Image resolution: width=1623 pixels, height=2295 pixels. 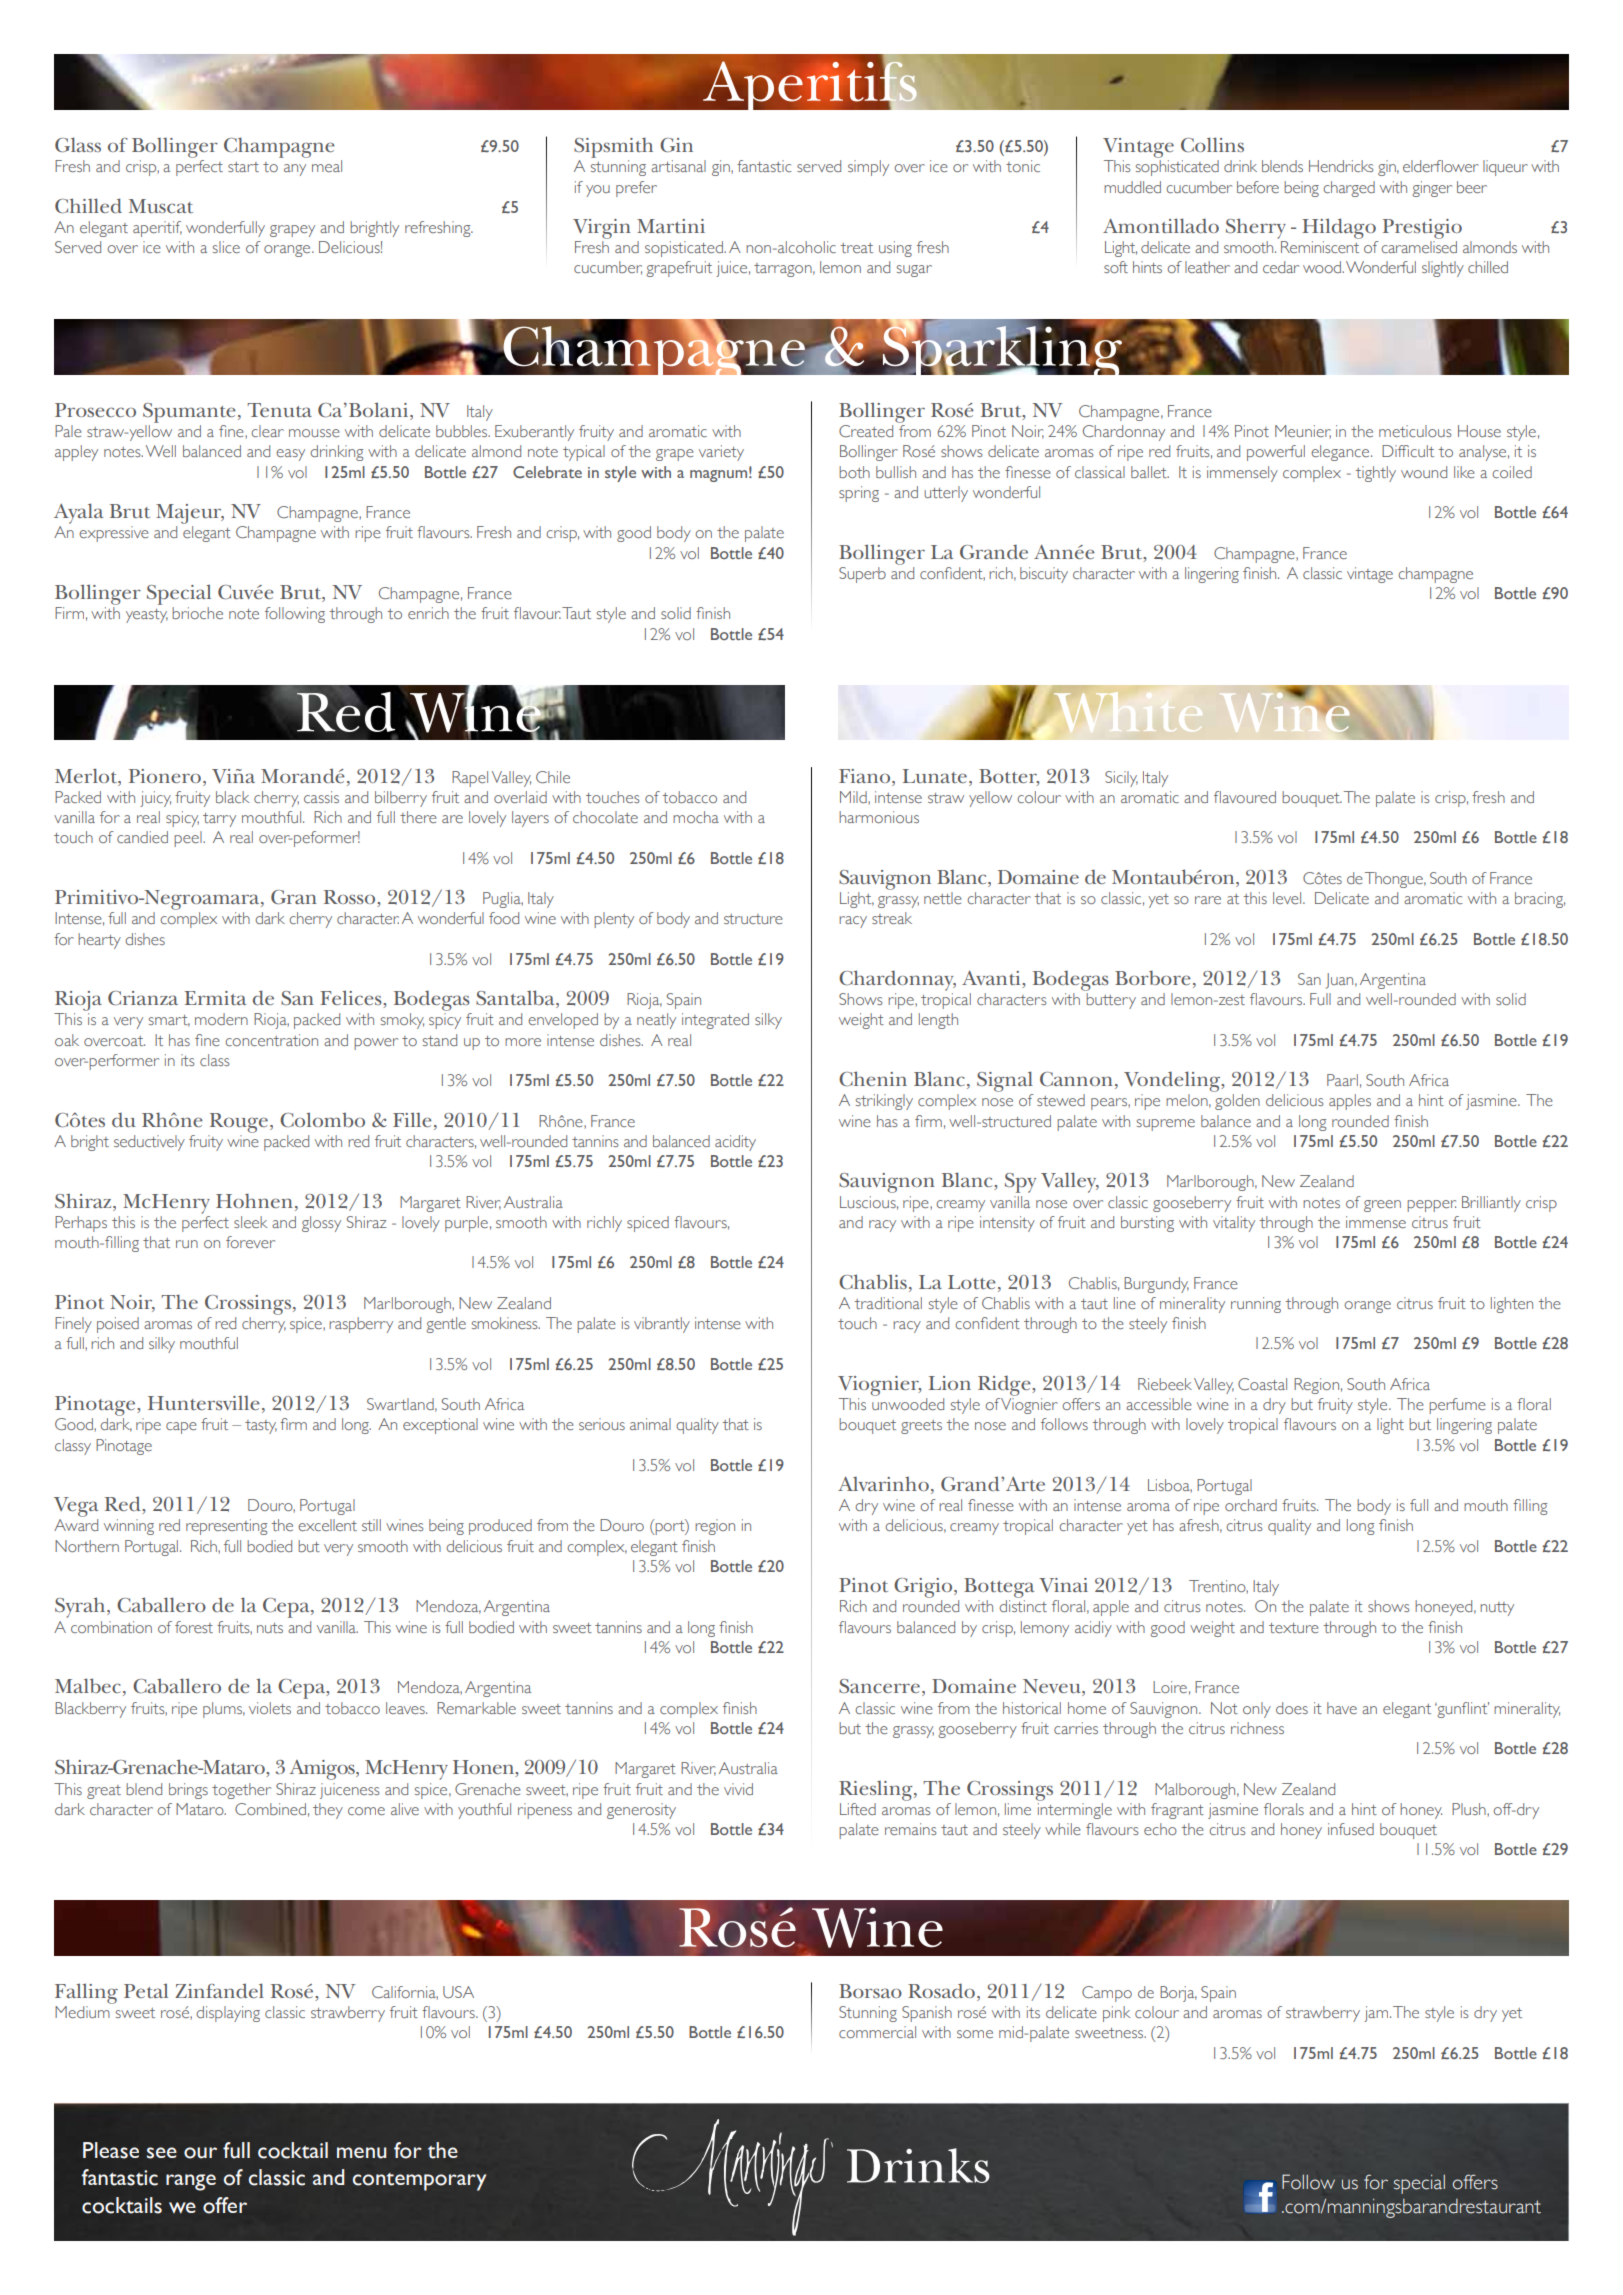 I want to click on Sicily, so click(x=1121, y=779).
